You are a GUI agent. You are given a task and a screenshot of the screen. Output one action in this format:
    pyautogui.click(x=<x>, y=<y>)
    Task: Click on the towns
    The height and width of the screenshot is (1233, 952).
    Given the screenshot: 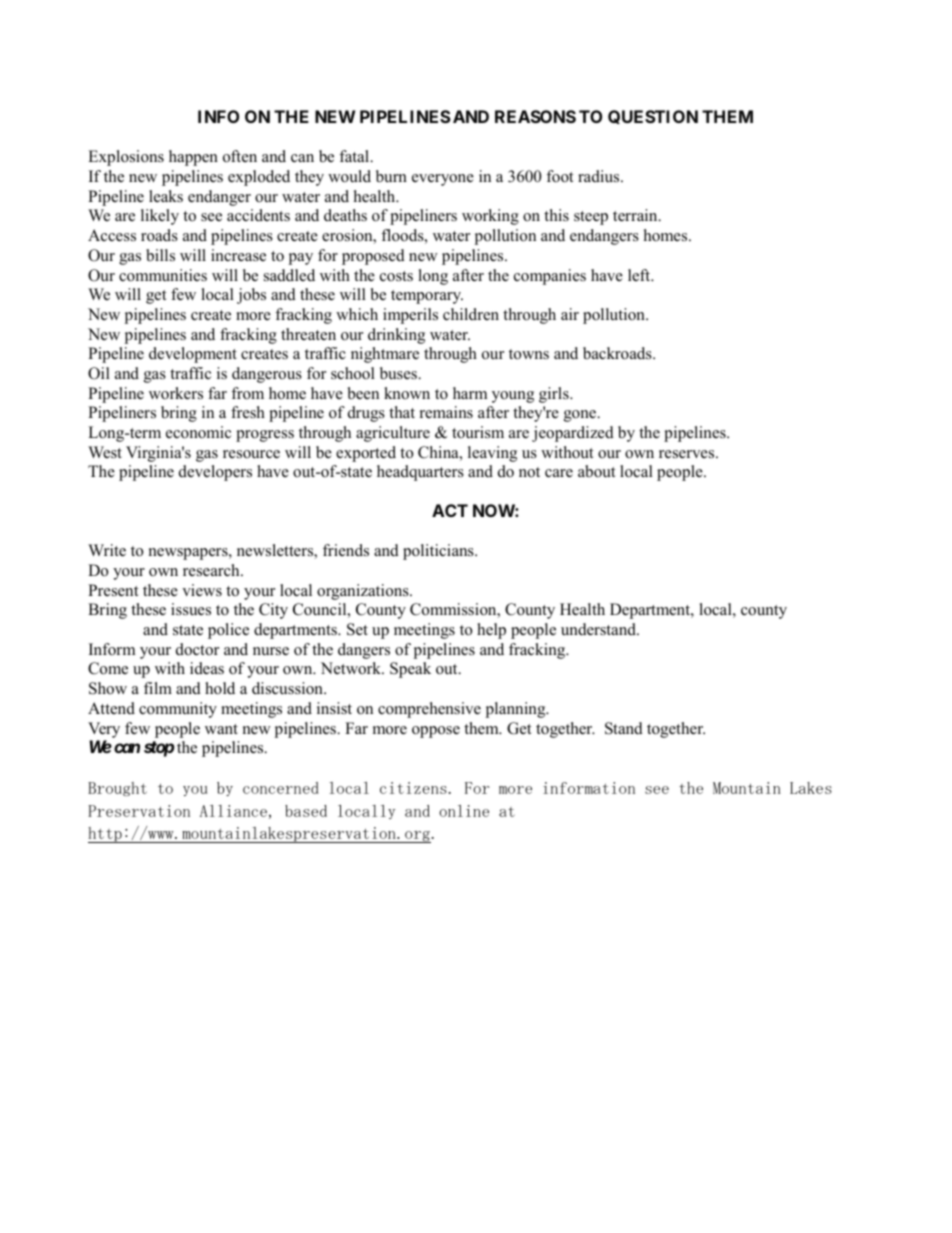 What is the action you would take?
    pyautogui.click(x=529, y=354)
